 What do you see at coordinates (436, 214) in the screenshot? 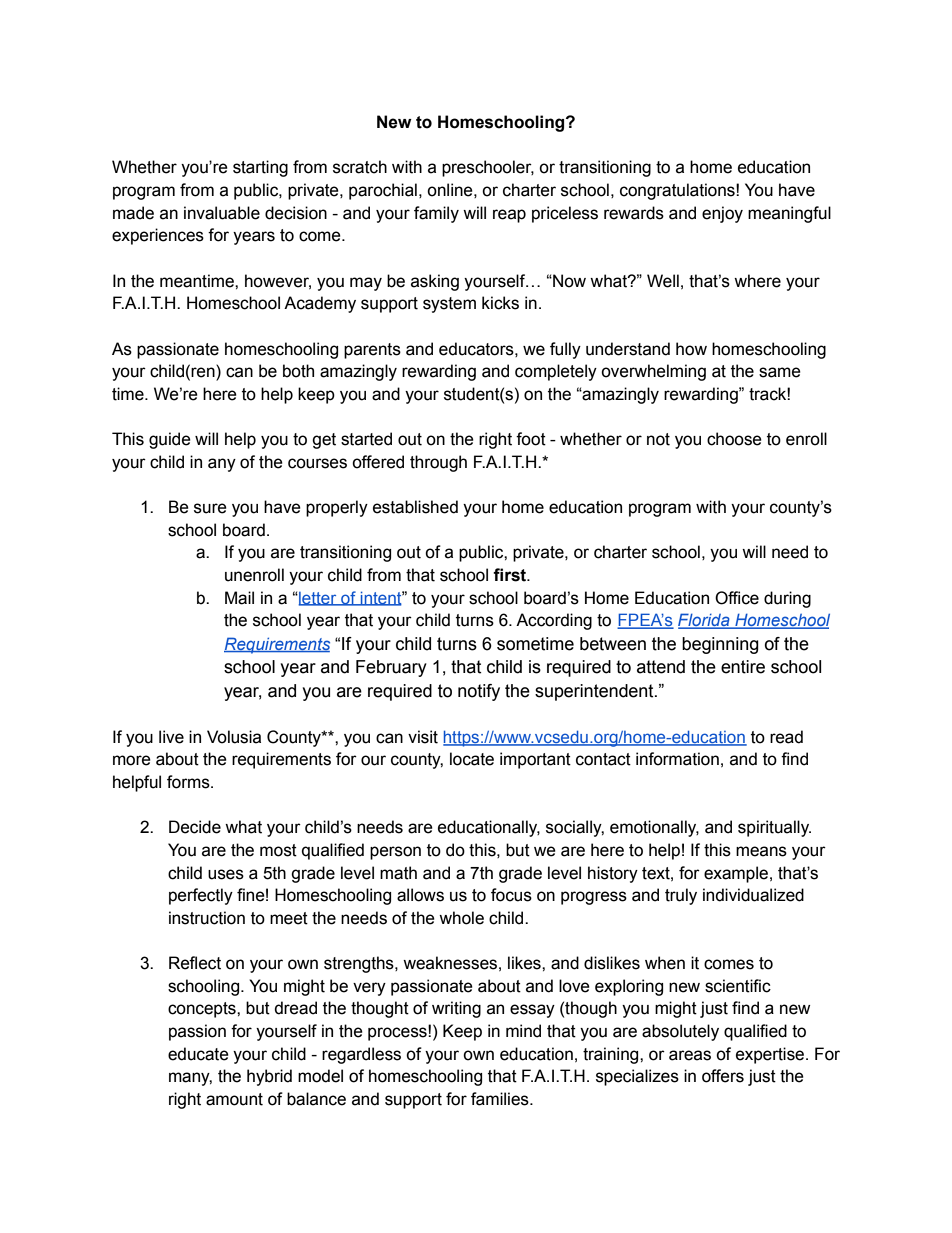
I see `family` at bounding box center [436, 214].
